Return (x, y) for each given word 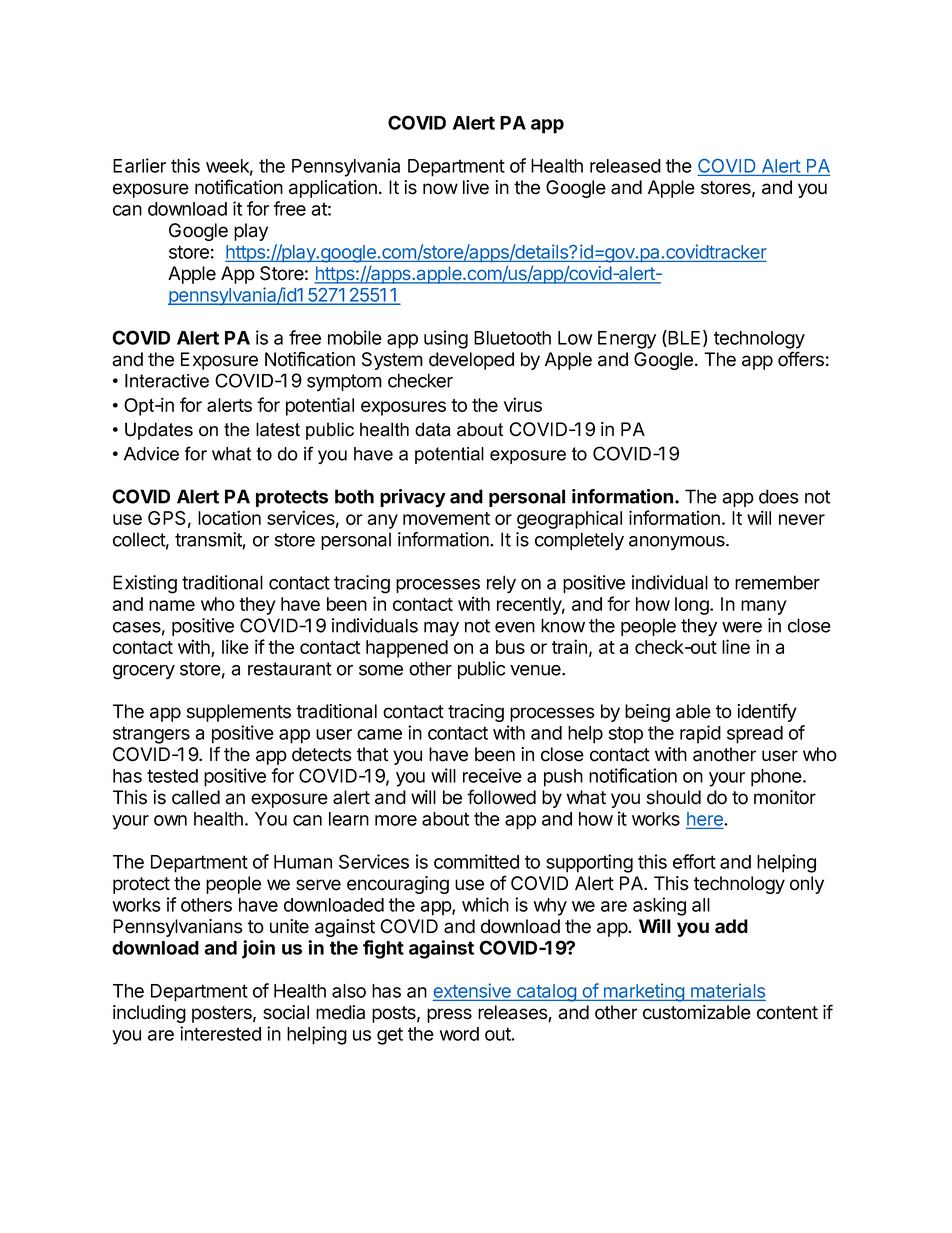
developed (471, 361)
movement (446, 518)
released (625, 166)
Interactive (167, 381)
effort (694, 861)
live (476, 187)
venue (536, 670)
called (196, 797)
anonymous (678, 543)
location (229, 517)
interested (220, 1033)
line (736, 646)
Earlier (139, 165)
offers (801, 359)
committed (476, 861)
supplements (239, 713)
